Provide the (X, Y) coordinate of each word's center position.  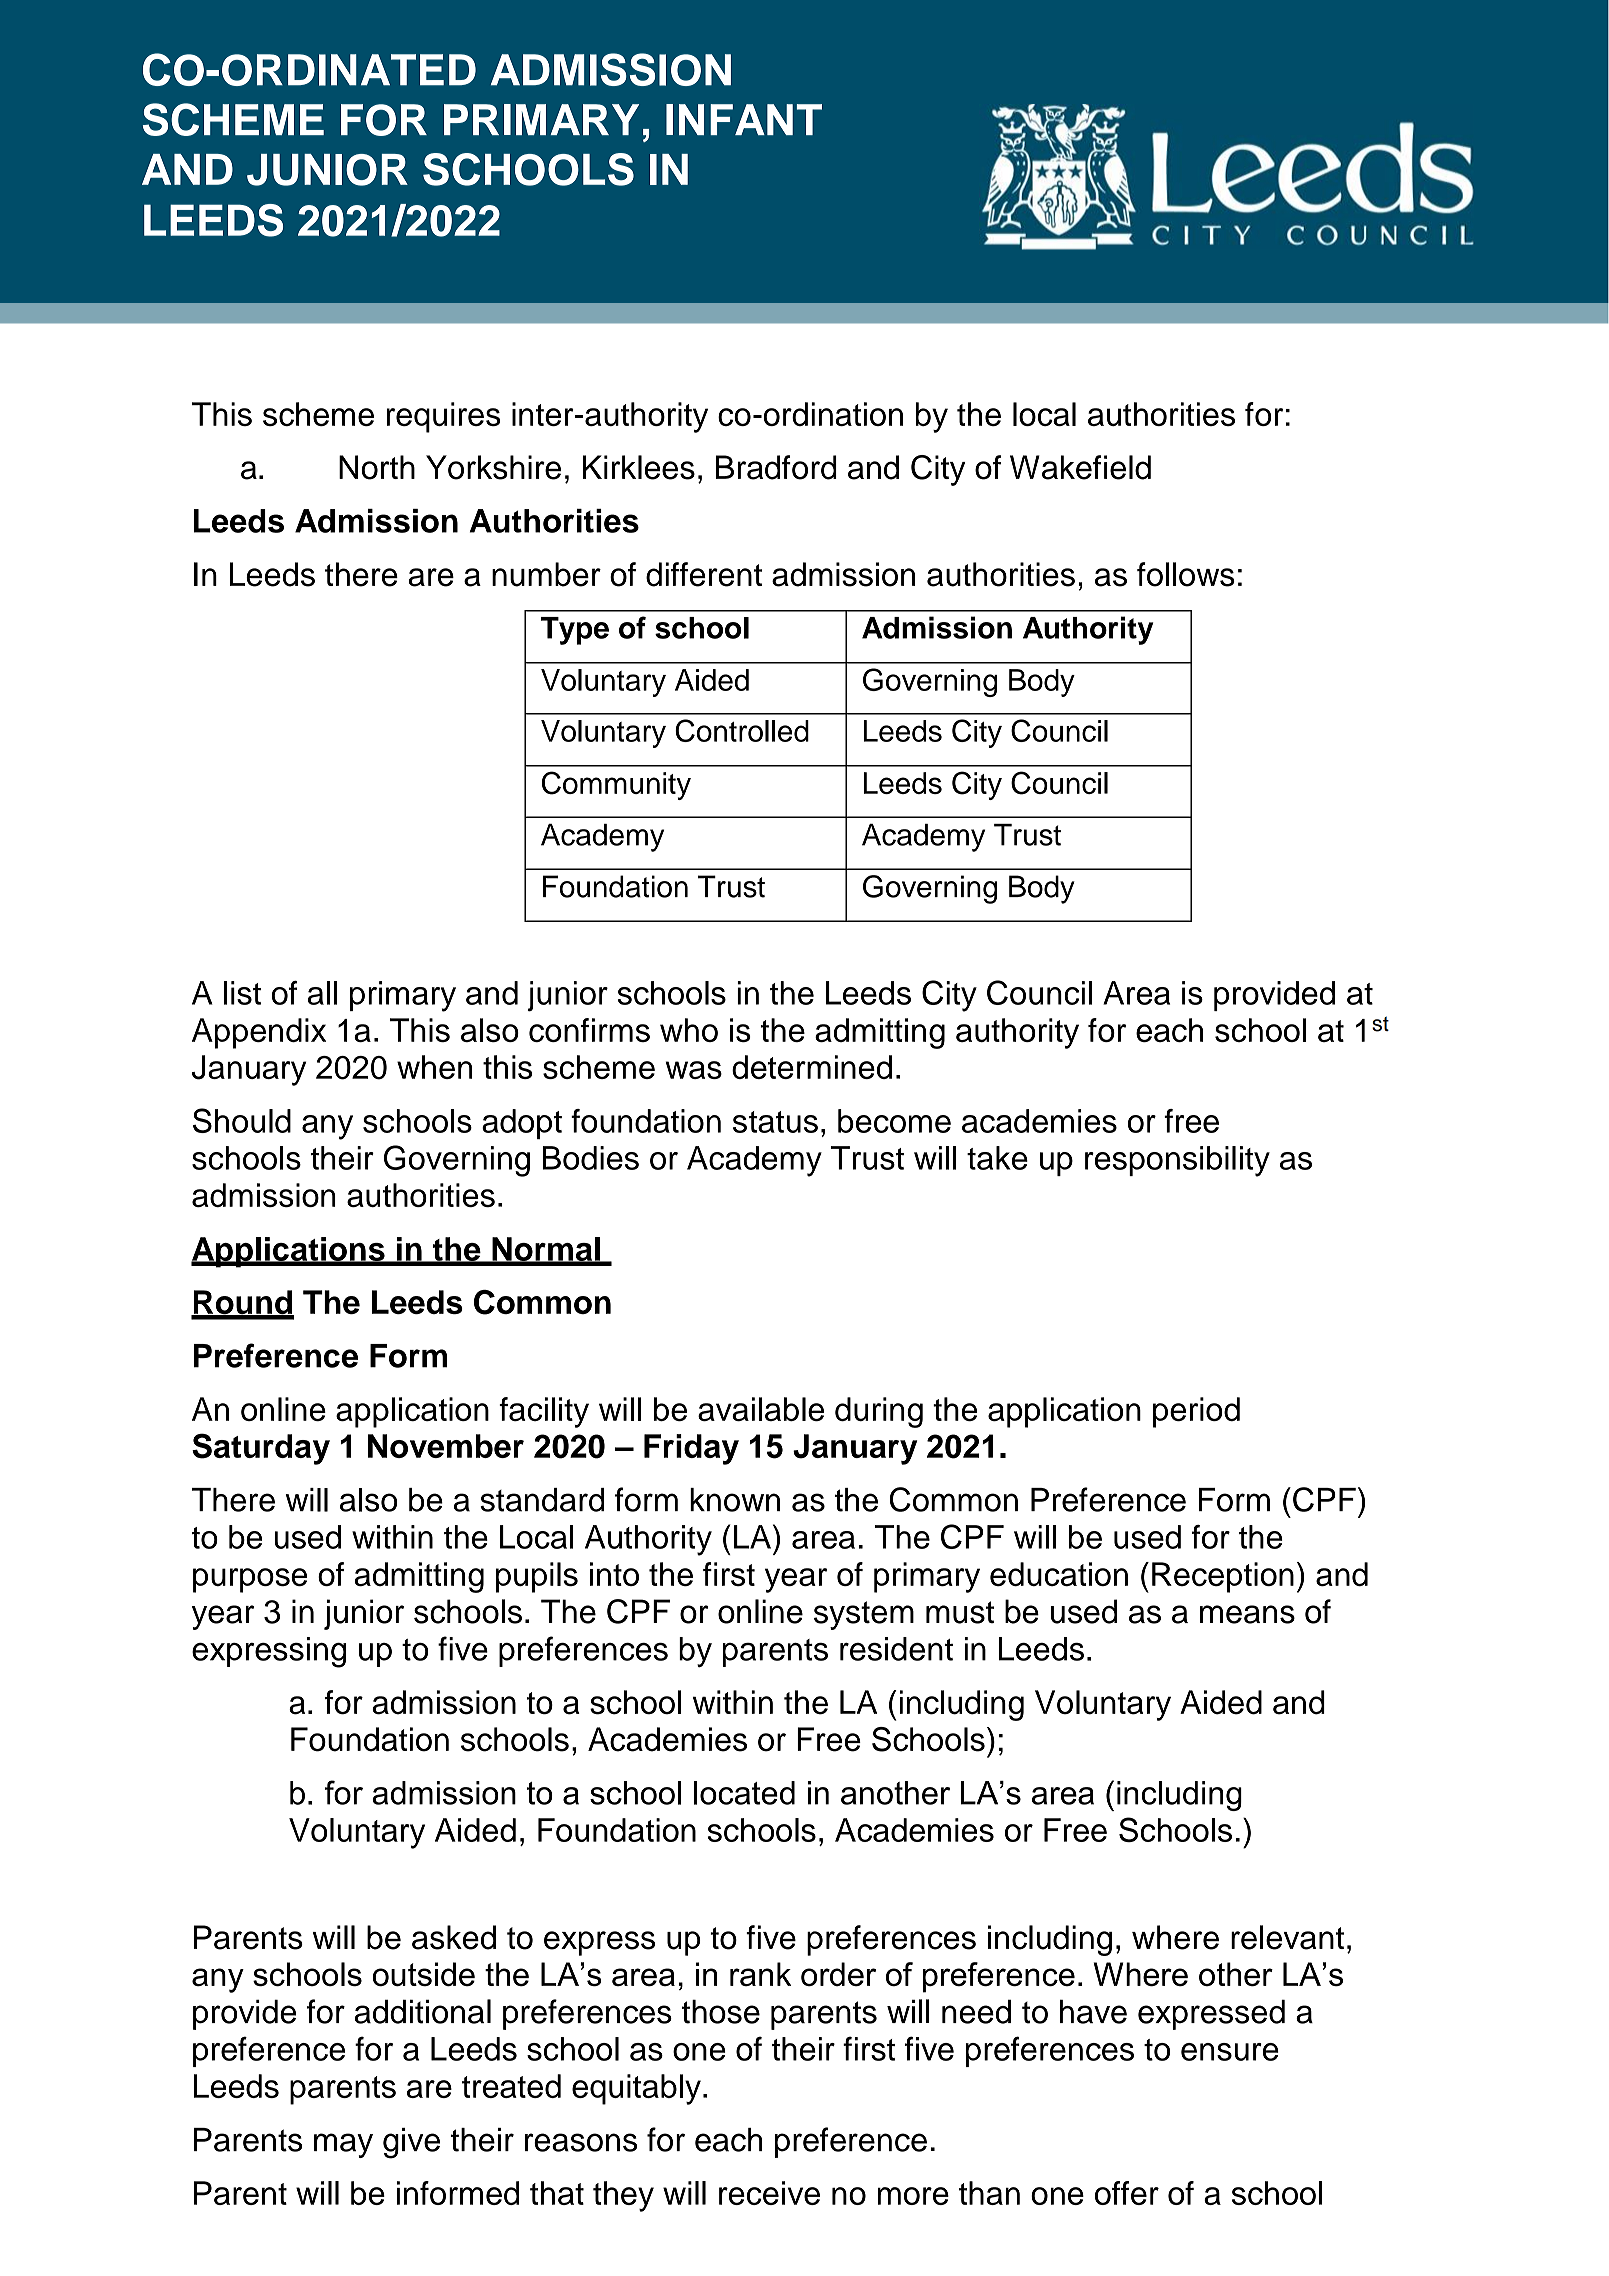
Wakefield (1080, 467)
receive (769, 2193)
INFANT (744, 119)
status (775, 1122)
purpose (250, 1580)
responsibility (1177, 1161)
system (864, 1615)
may (343, 2145)
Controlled (742, 730)
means (1247, 1614)
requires (444, 417)
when (434, 1067)
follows (1186, 574)
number (546, 574)
